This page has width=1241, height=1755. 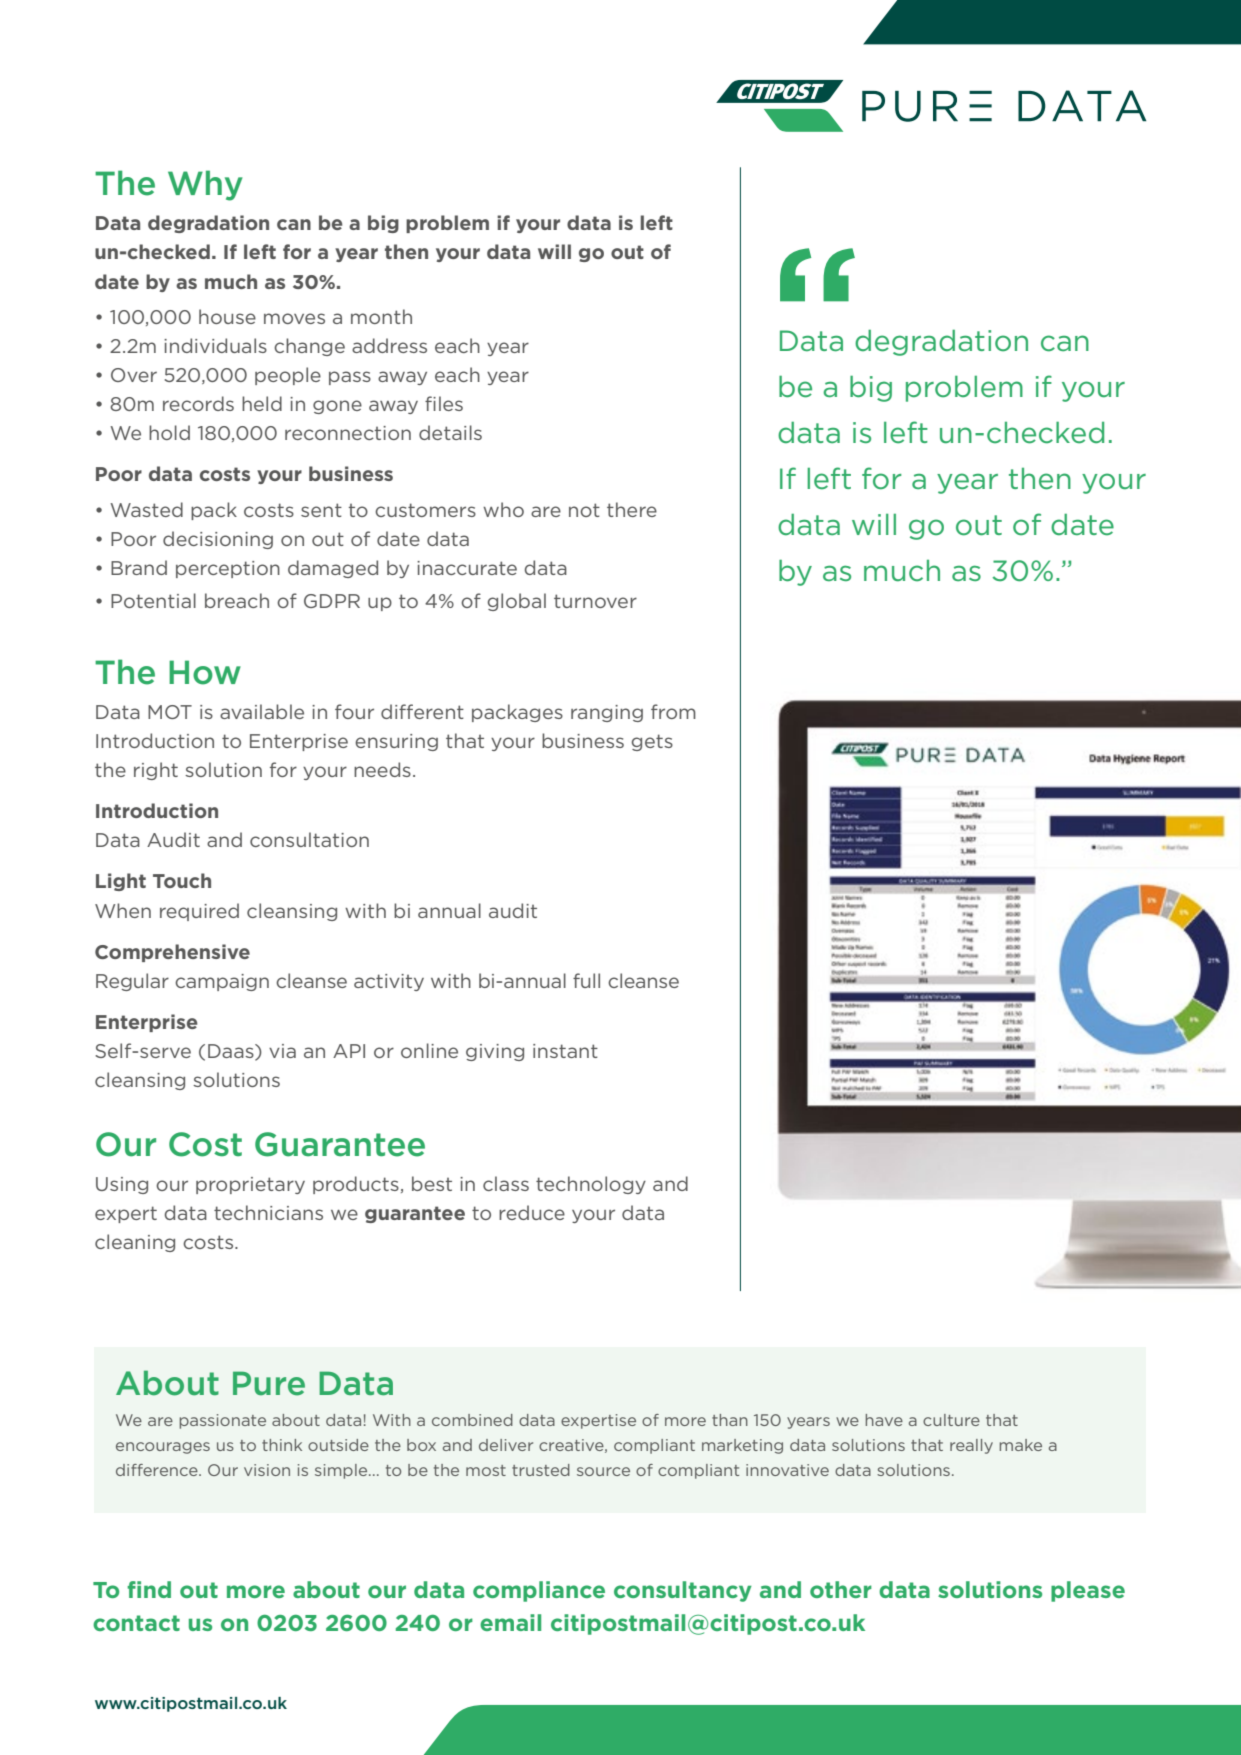 I want to click on please, so click(x=1088, y=1591).
